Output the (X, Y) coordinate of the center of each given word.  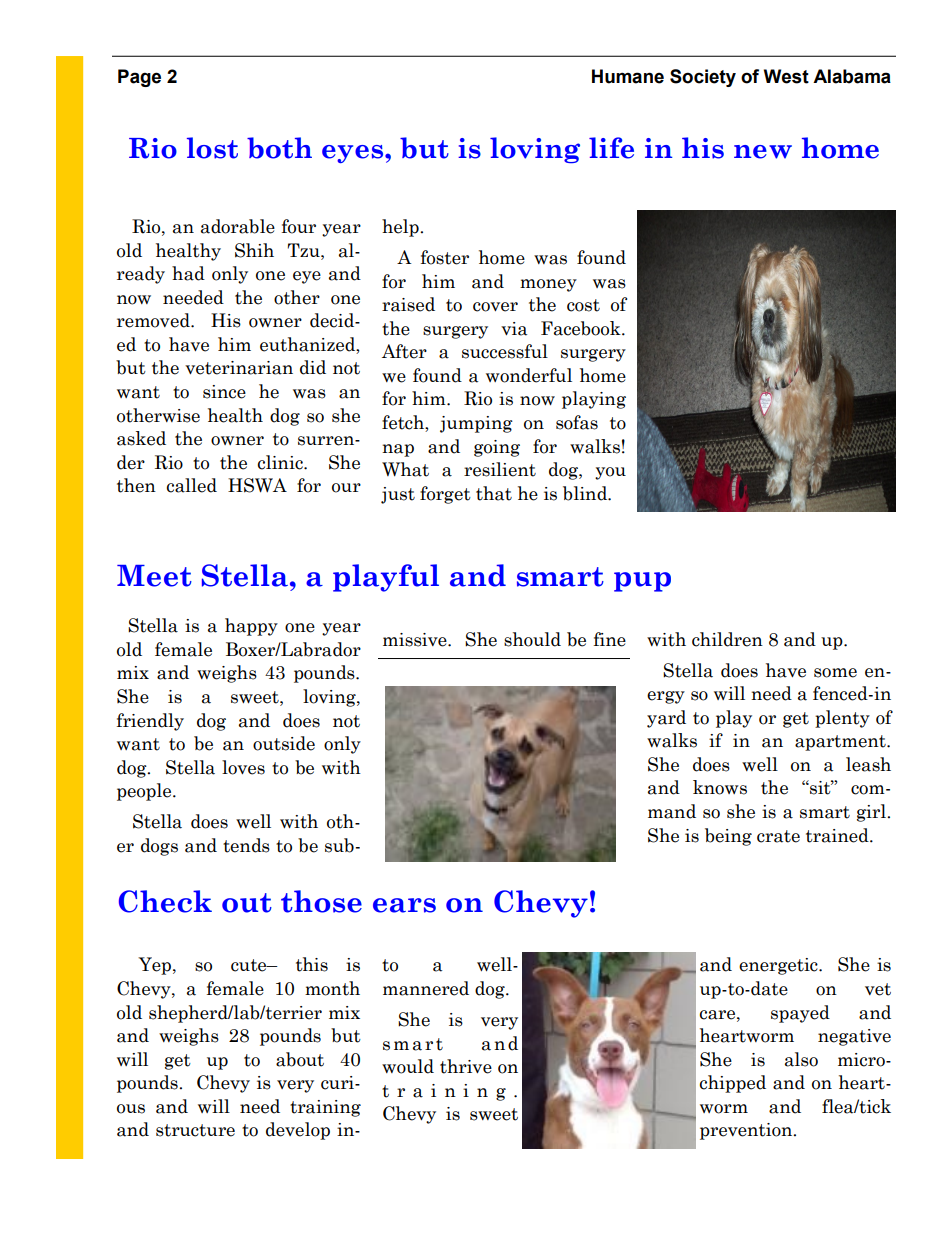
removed (154, 320)
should (532, 639)
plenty (842, 719)
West (786, 76)
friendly (150, 722)
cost (583, 305)
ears (404, 905)
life (611, 148)
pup (642, 582)
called (192, 485)
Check (165, 901)
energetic (779, 966)
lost (212, 148)
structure (195, 1130)
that (494, 493)
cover (495, 307)
